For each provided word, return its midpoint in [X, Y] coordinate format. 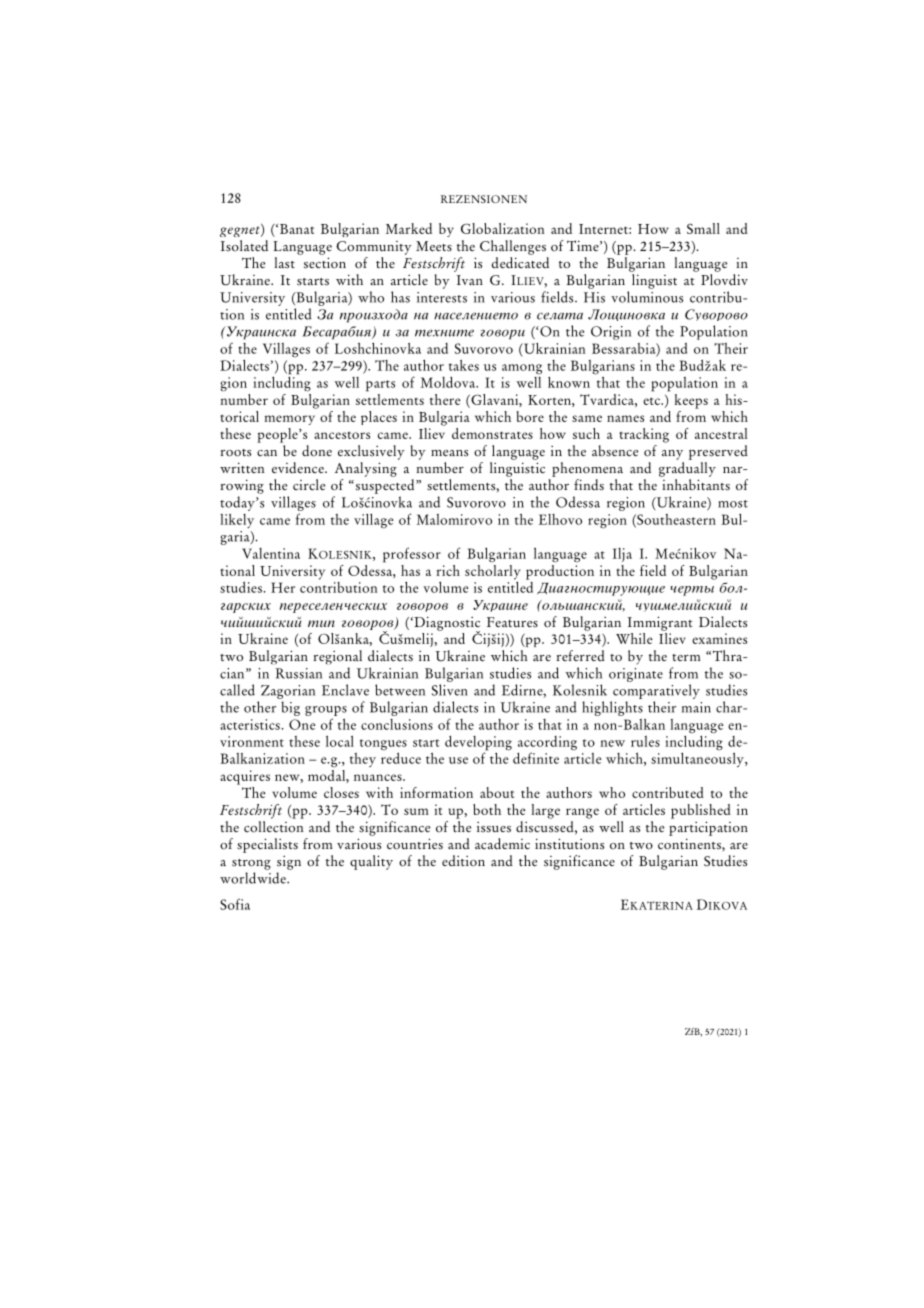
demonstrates [492, 433]
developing [478, 744]
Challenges [513, 247]
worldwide [254, 878]
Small [703, 228]
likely [237, 521]
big [290, 708]
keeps [691, 401]
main [696, 707]
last [284, 262]
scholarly [492, 573]
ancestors [342, 435]
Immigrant [660, 623]
